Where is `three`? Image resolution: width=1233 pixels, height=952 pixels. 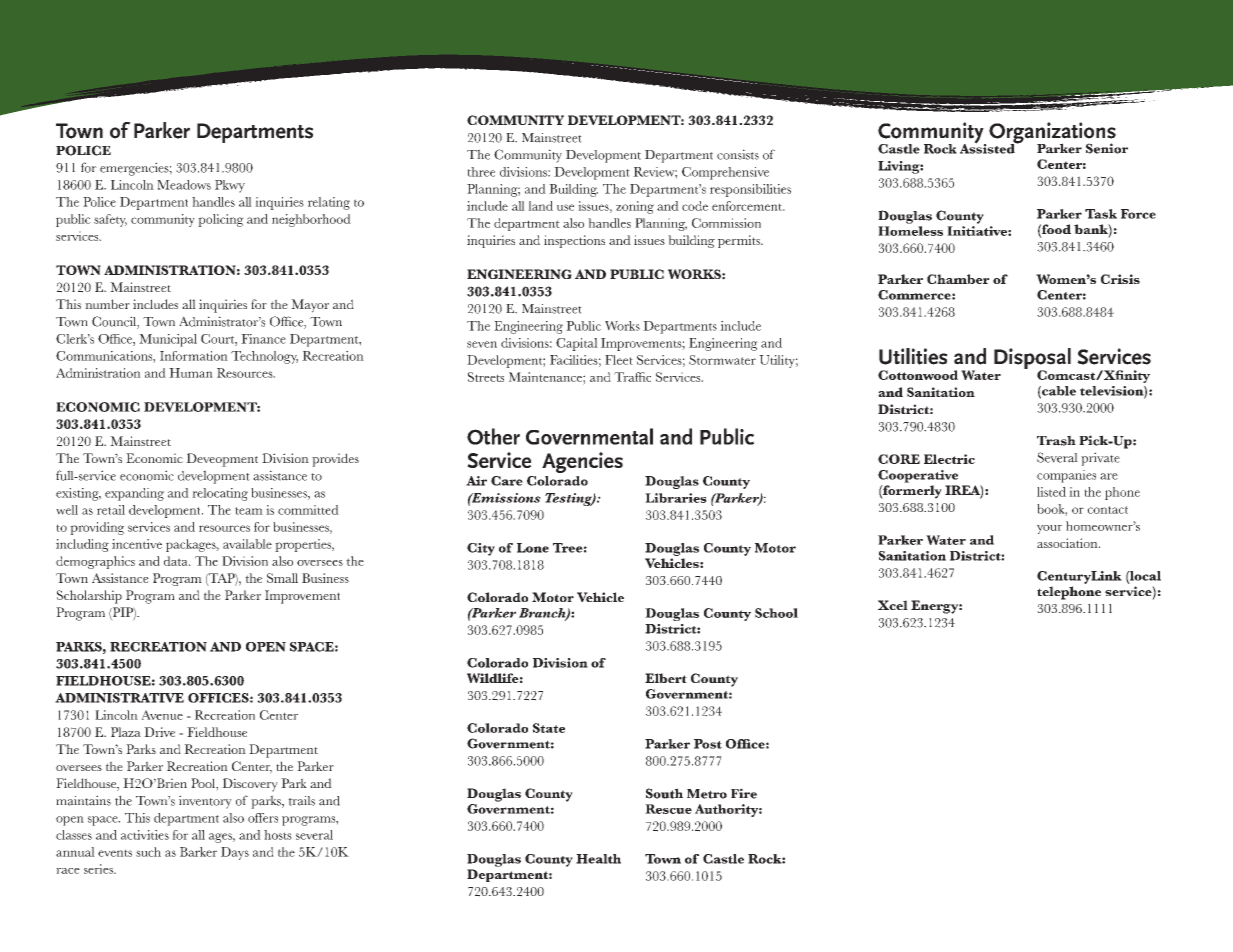
three is located at coordinates (481, 172).
